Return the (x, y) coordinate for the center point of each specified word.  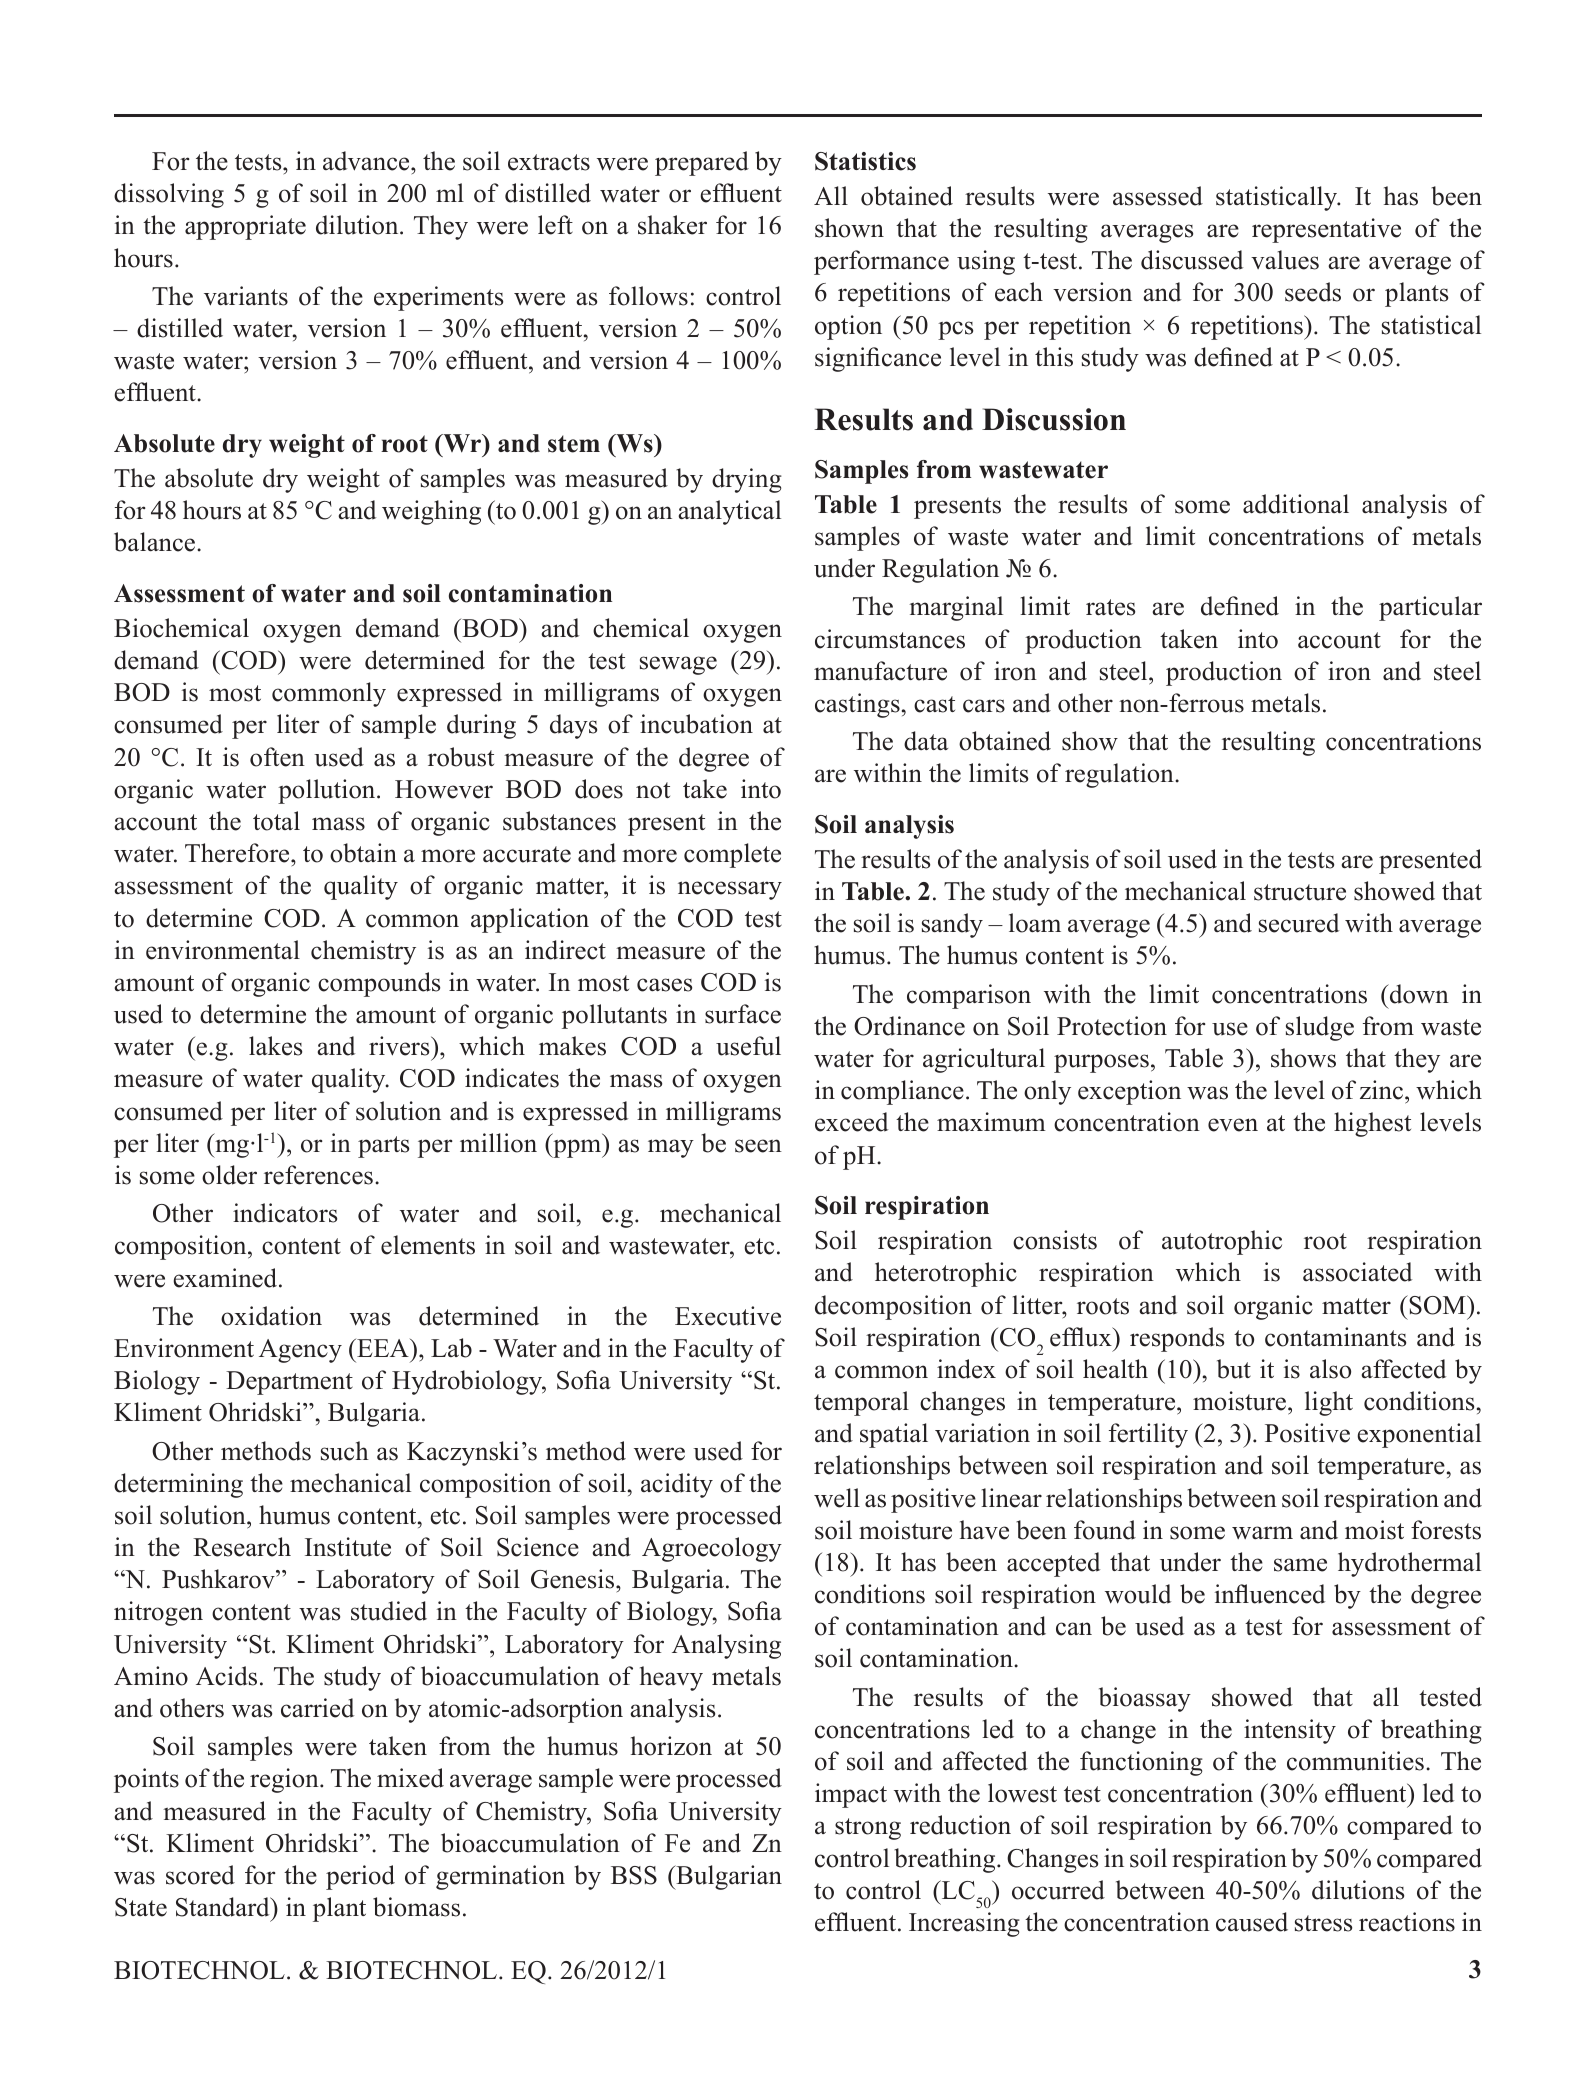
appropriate (245, 227)
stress (1323, 1923)
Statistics (865, 161)
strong (868, 1829)
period (360, 1877)
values (1285, 260)
